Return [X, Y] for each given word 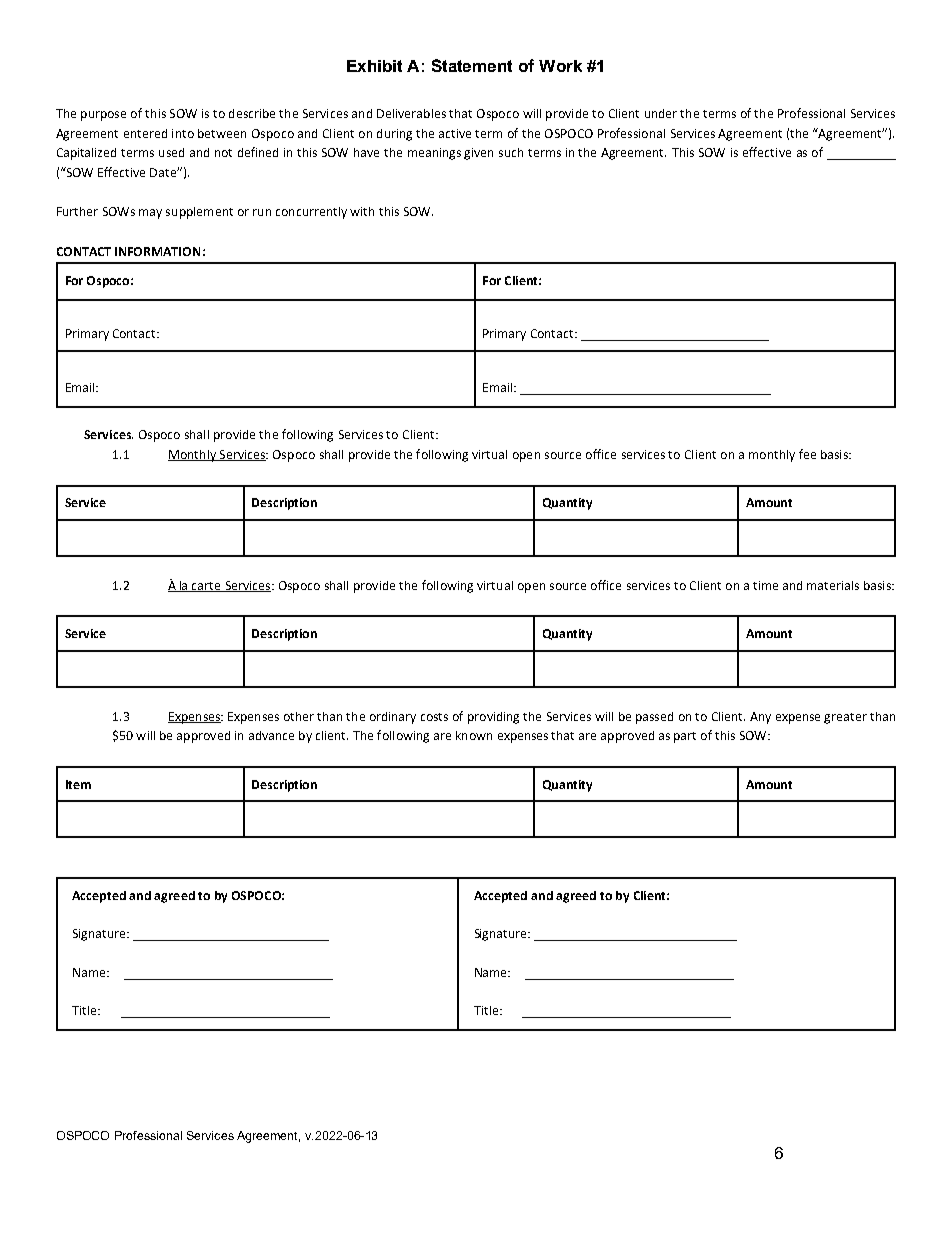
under [661, 113]
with [362, 211]
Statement [472, 65]
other [299, 716]
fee [807, 454]
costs [434, 717]
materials [833, 585]
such [511, 152]
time [765, 585]
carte [206, 587]
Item [78, 784]
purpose [103, 116]
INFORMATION [157, 251]
